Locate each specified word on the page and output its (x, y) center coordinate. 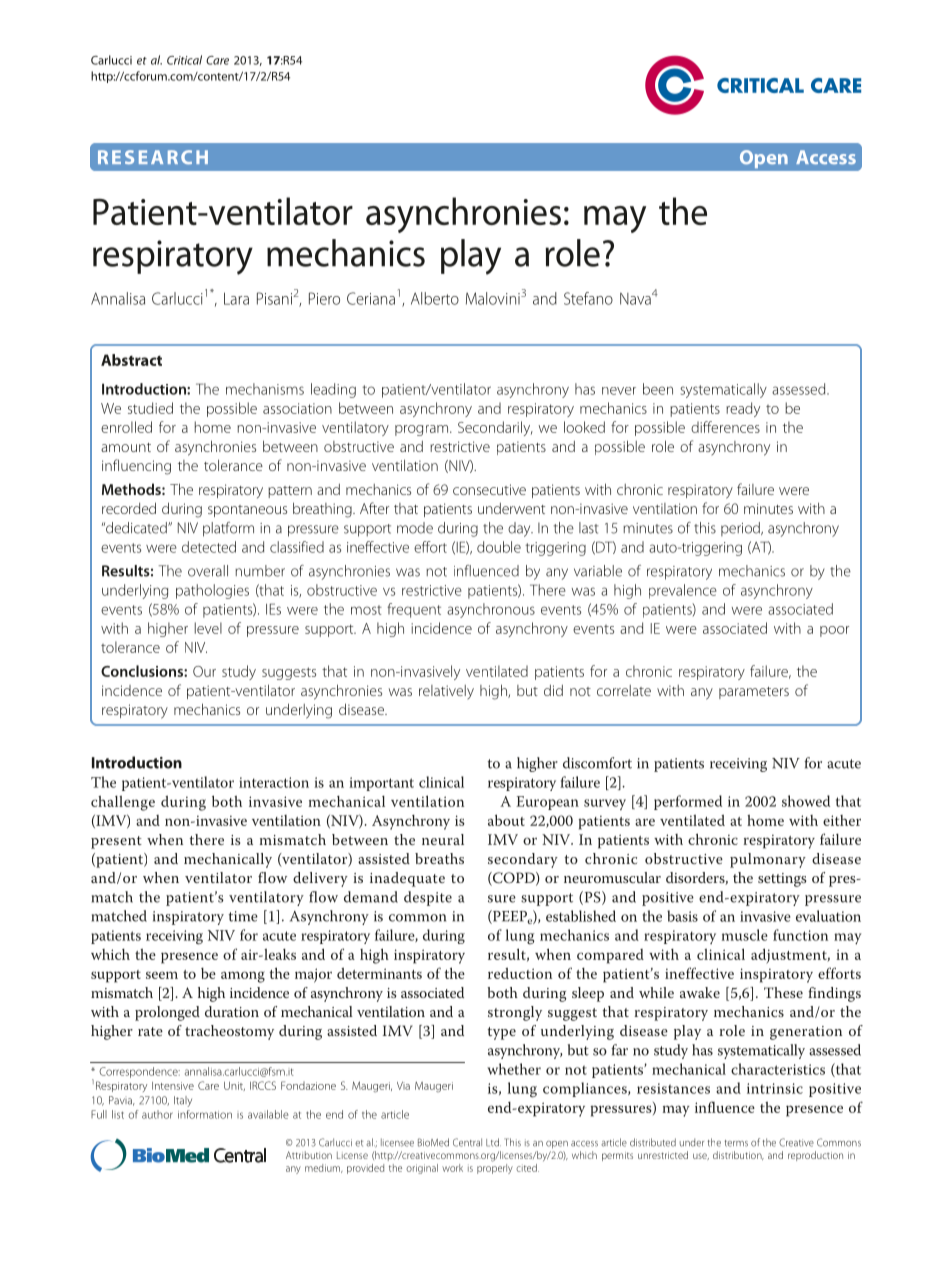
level (208, 628)
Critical (184, 60)
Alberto (435, 298)
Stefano (588, 298)
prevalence (683, 591)
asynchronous (491, 610)
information (205, 1114)
